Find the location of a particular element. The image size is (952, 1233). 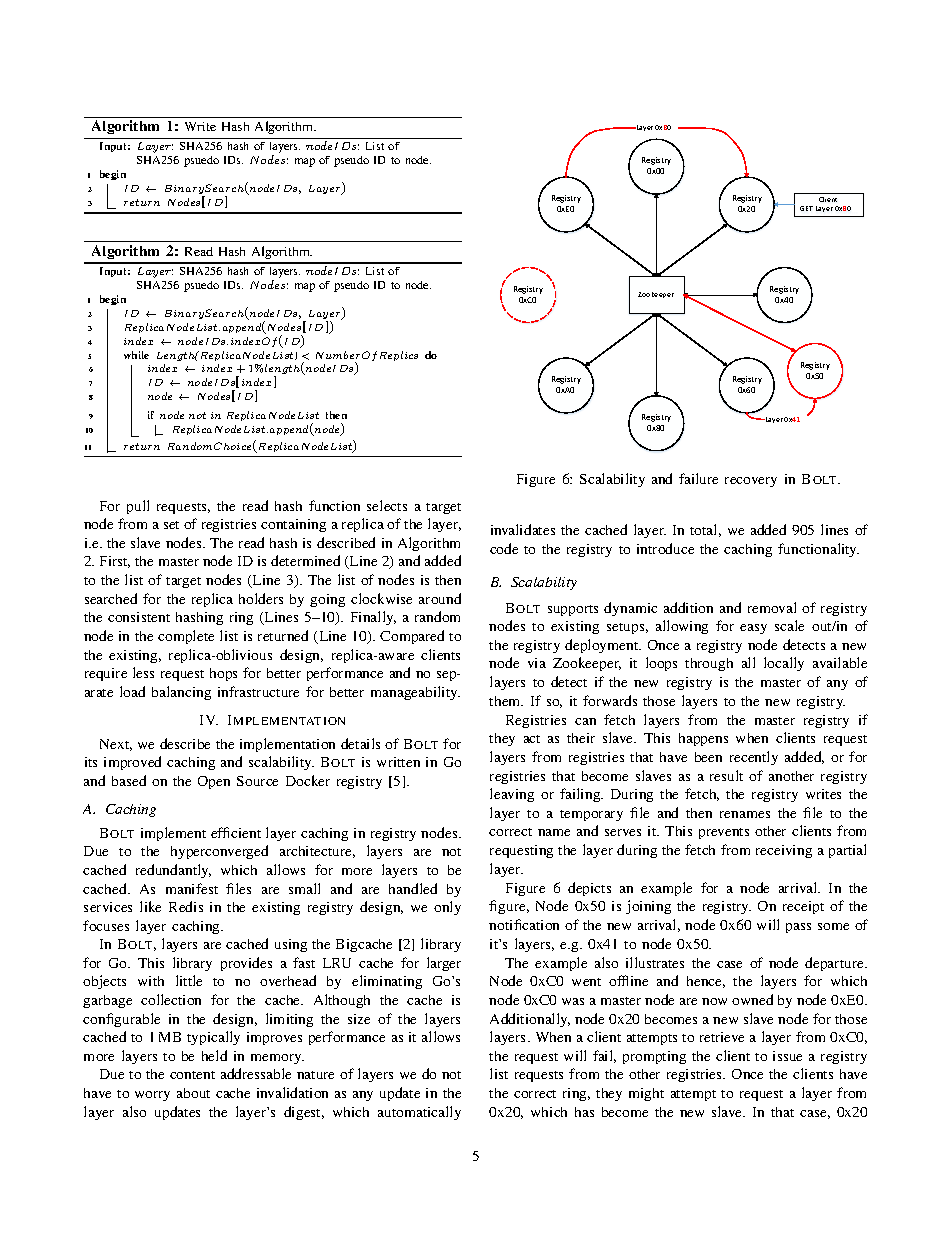

automatically is located at coordinates (419, 1113).
